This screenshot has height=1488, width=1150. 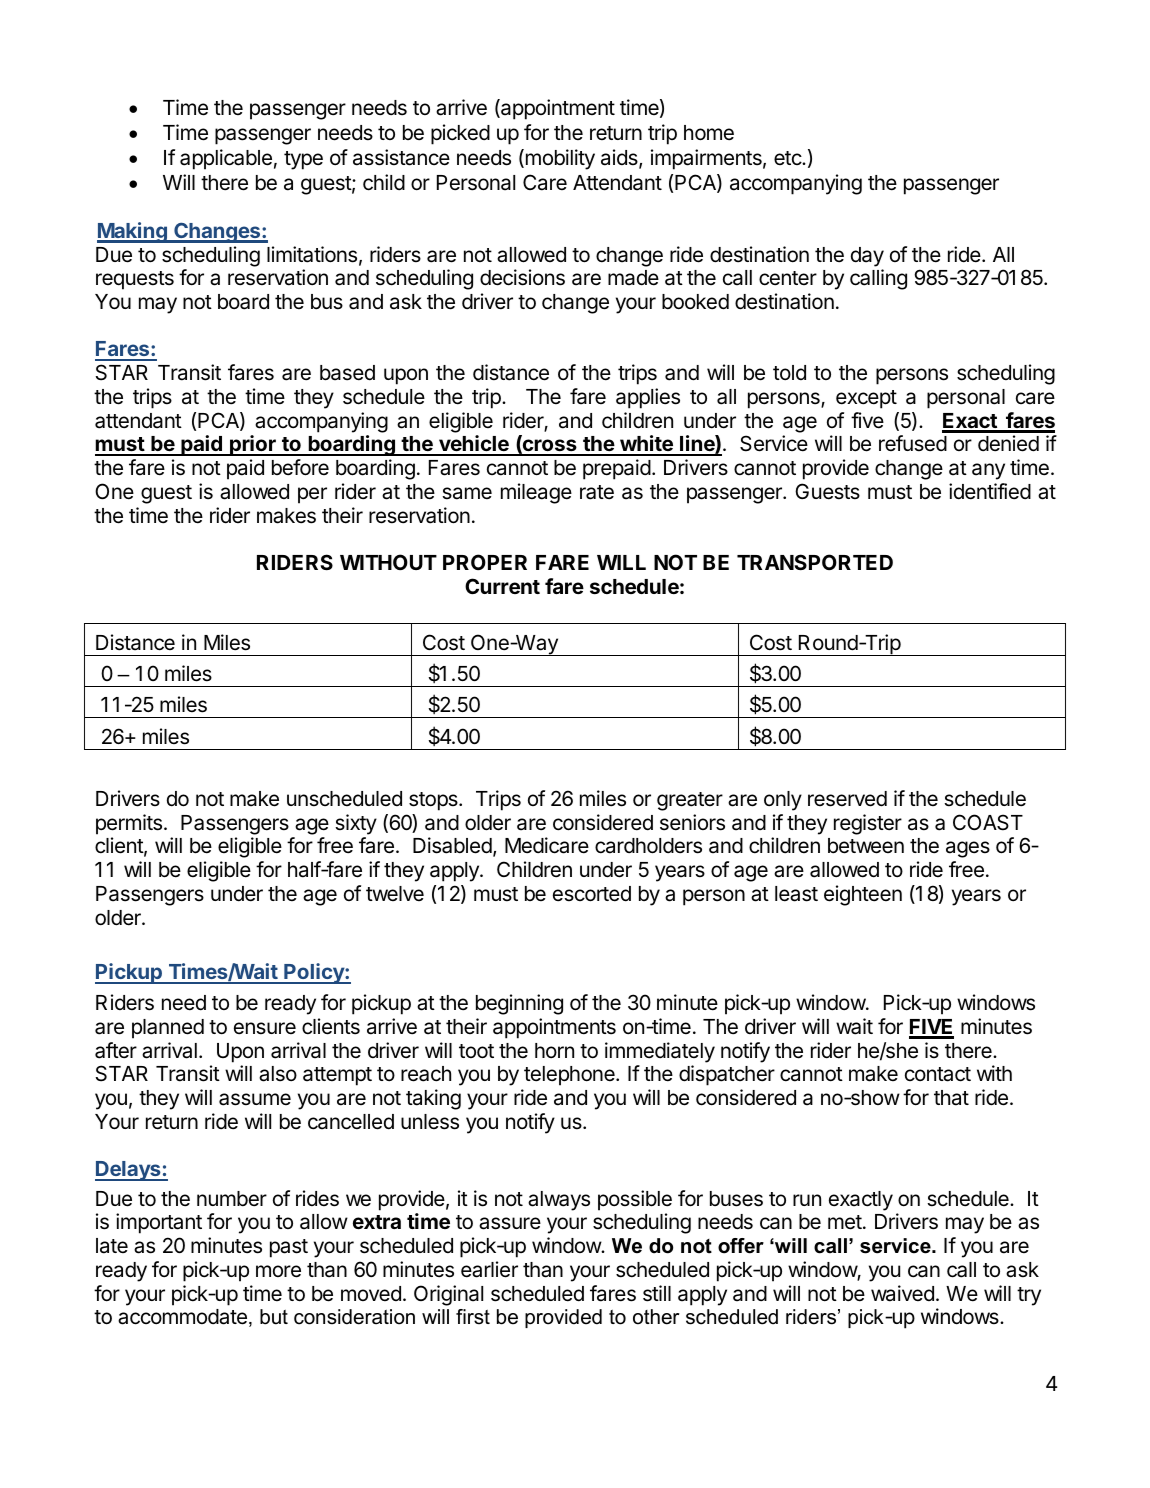 What do you see at coordinates (620, 158) in the screenshot?
I see `aids` at bounding box center [620, 158].
